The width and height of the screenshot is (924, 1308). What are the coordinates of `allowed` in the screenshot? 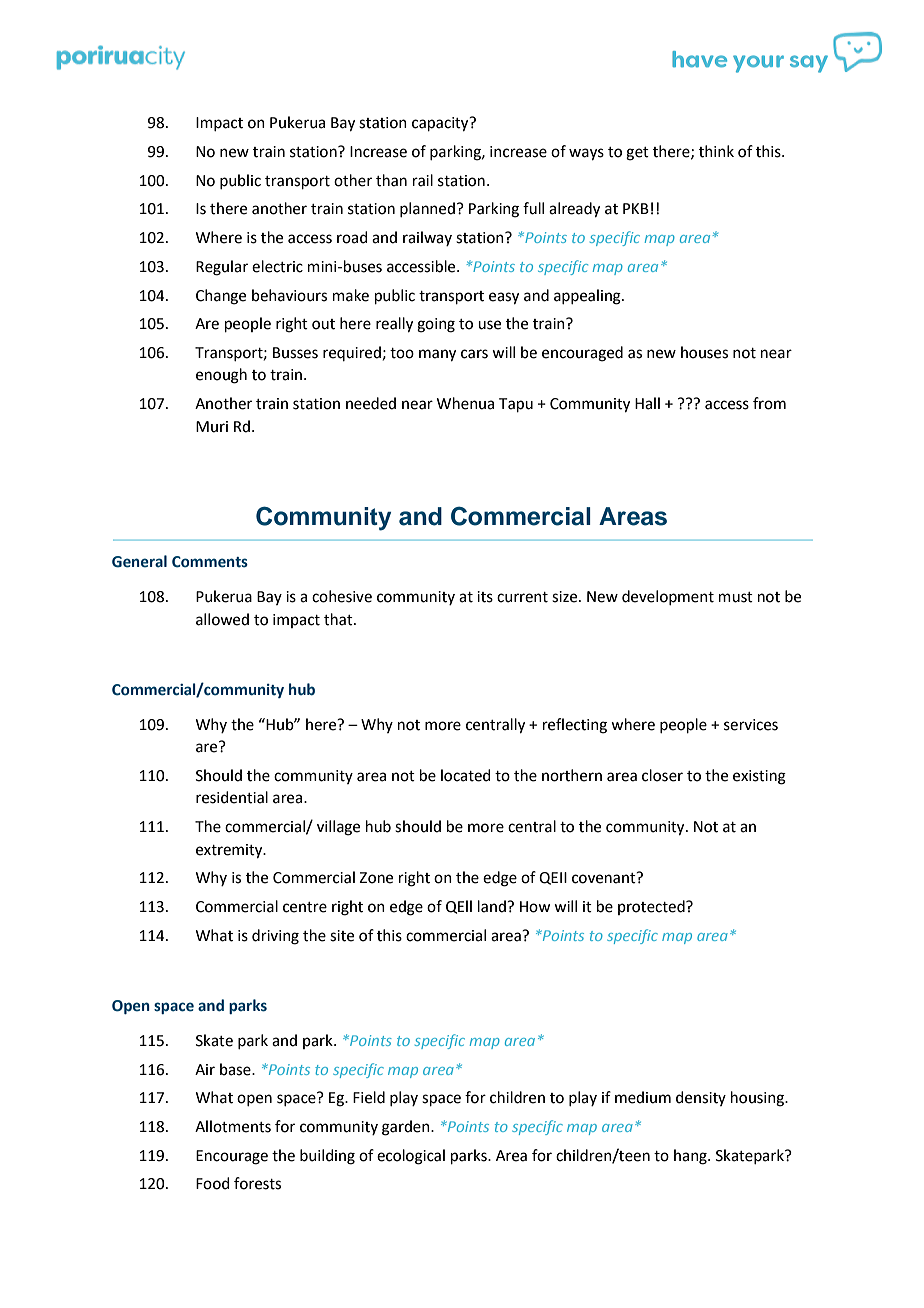 It's located at (222, 619).
